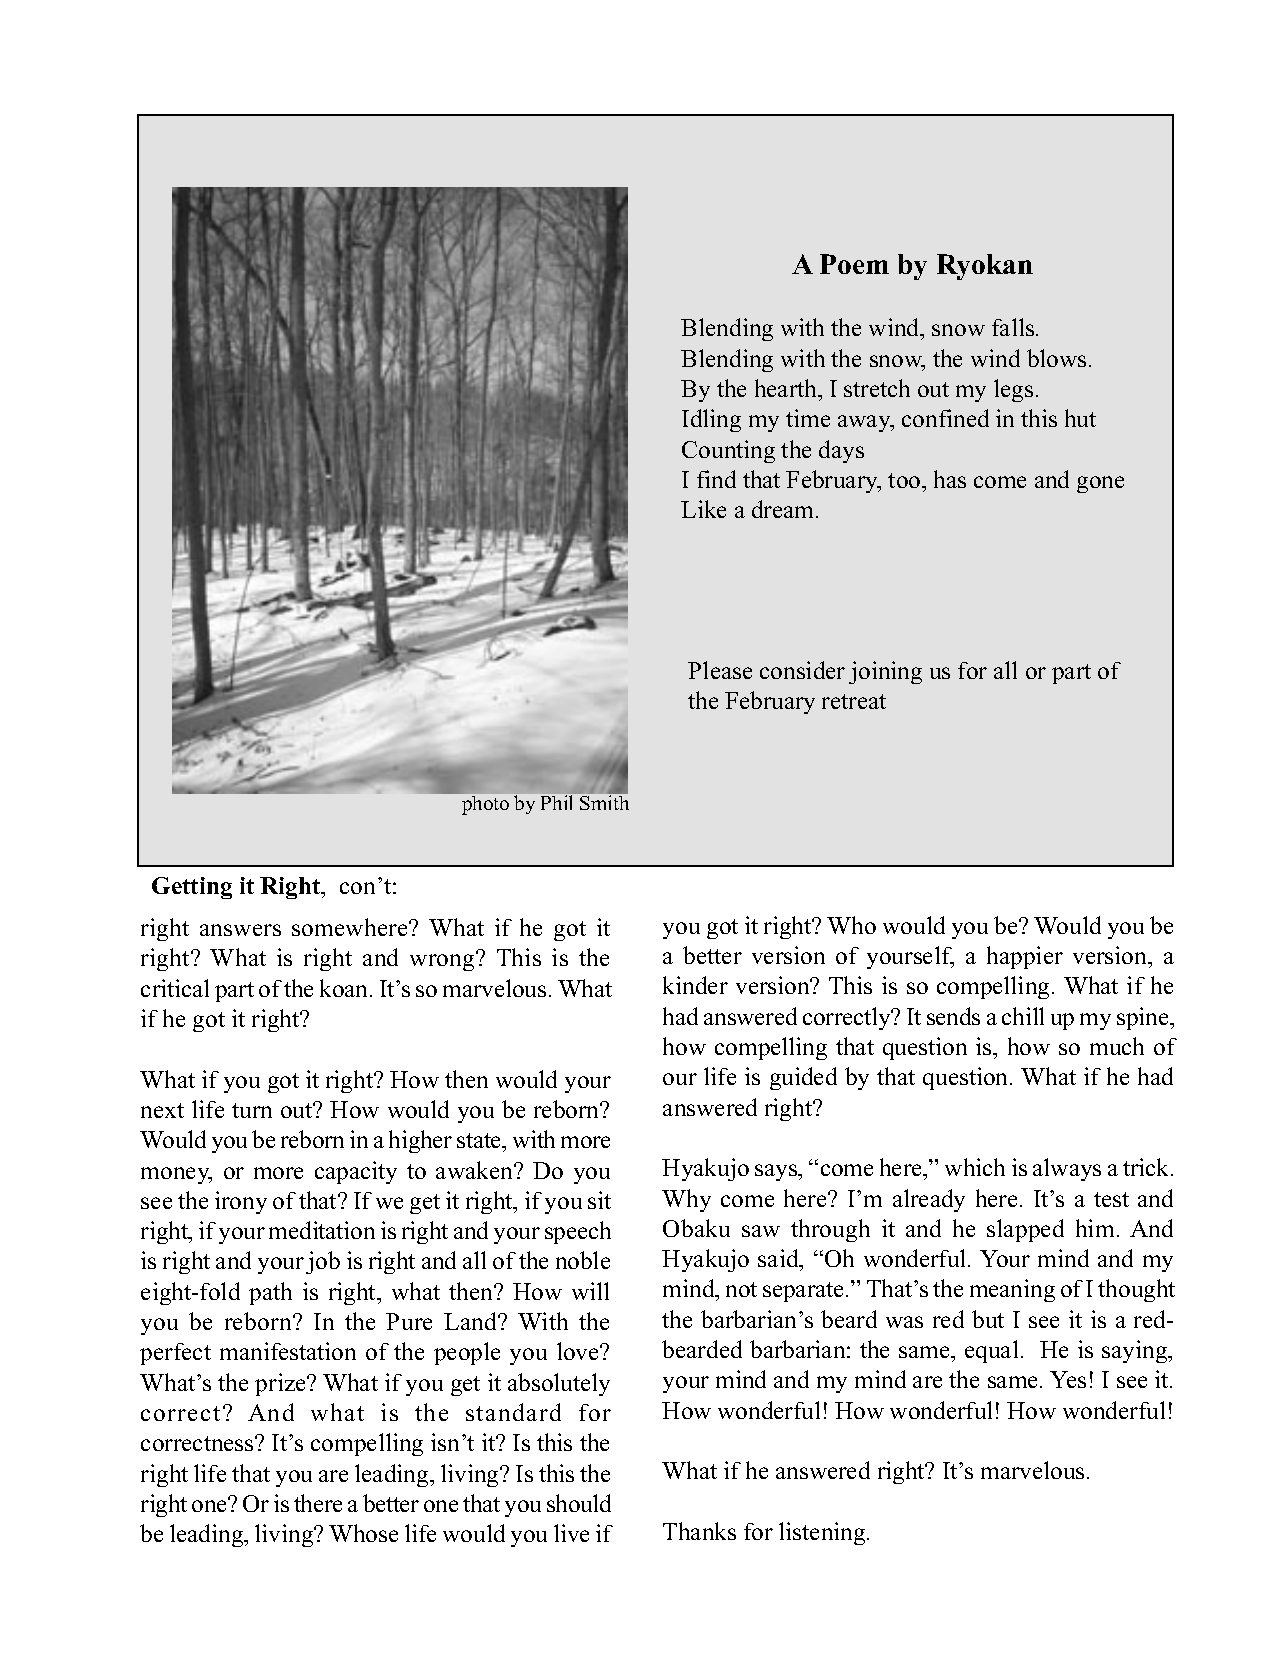 The height and width of the image is (1667, 1288). Describe the element at coordinates (192, 888) in the image. I see `Getting` at that location.
